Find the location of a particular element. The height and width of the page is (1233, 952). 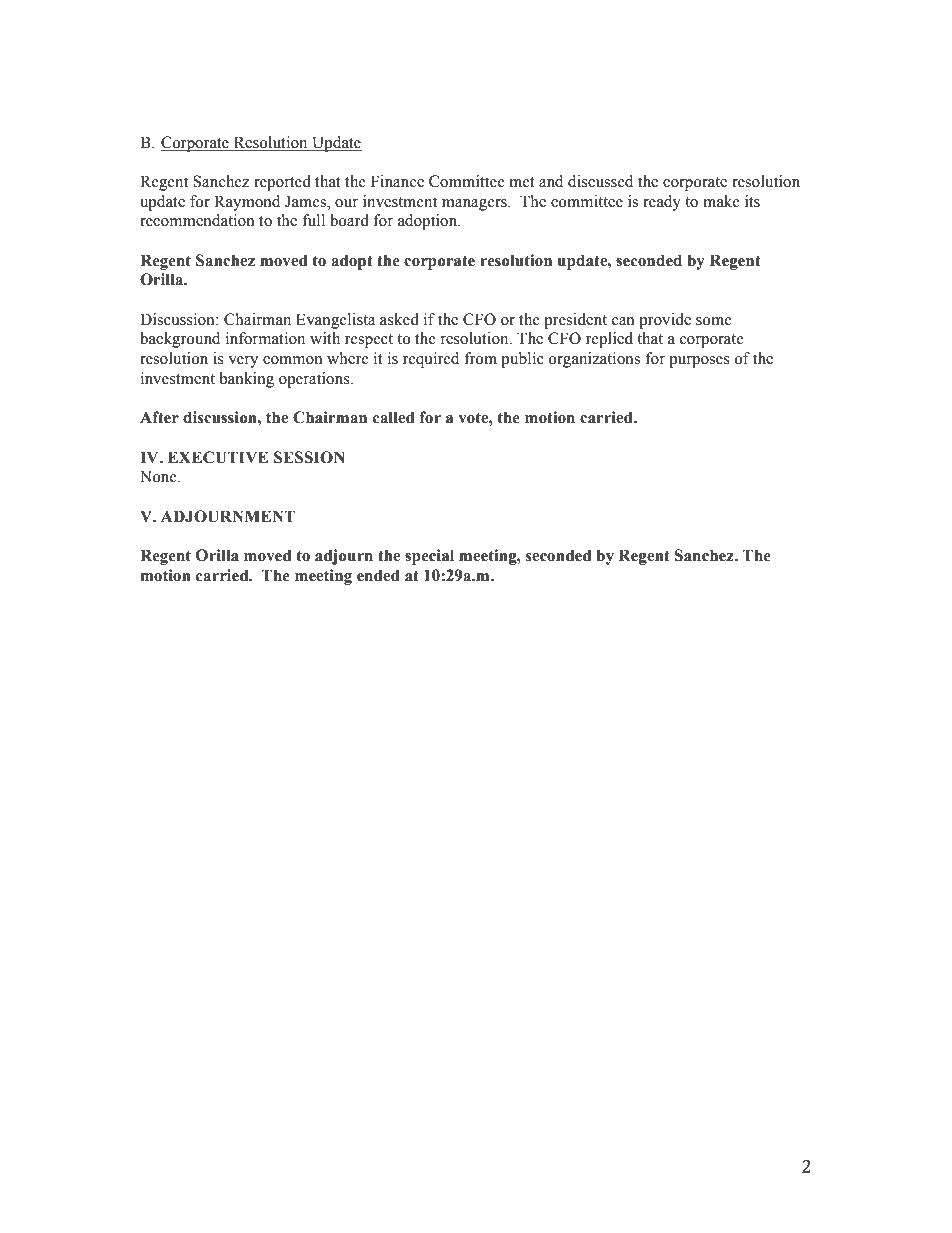

ready is located at coordinates (662, 203).
